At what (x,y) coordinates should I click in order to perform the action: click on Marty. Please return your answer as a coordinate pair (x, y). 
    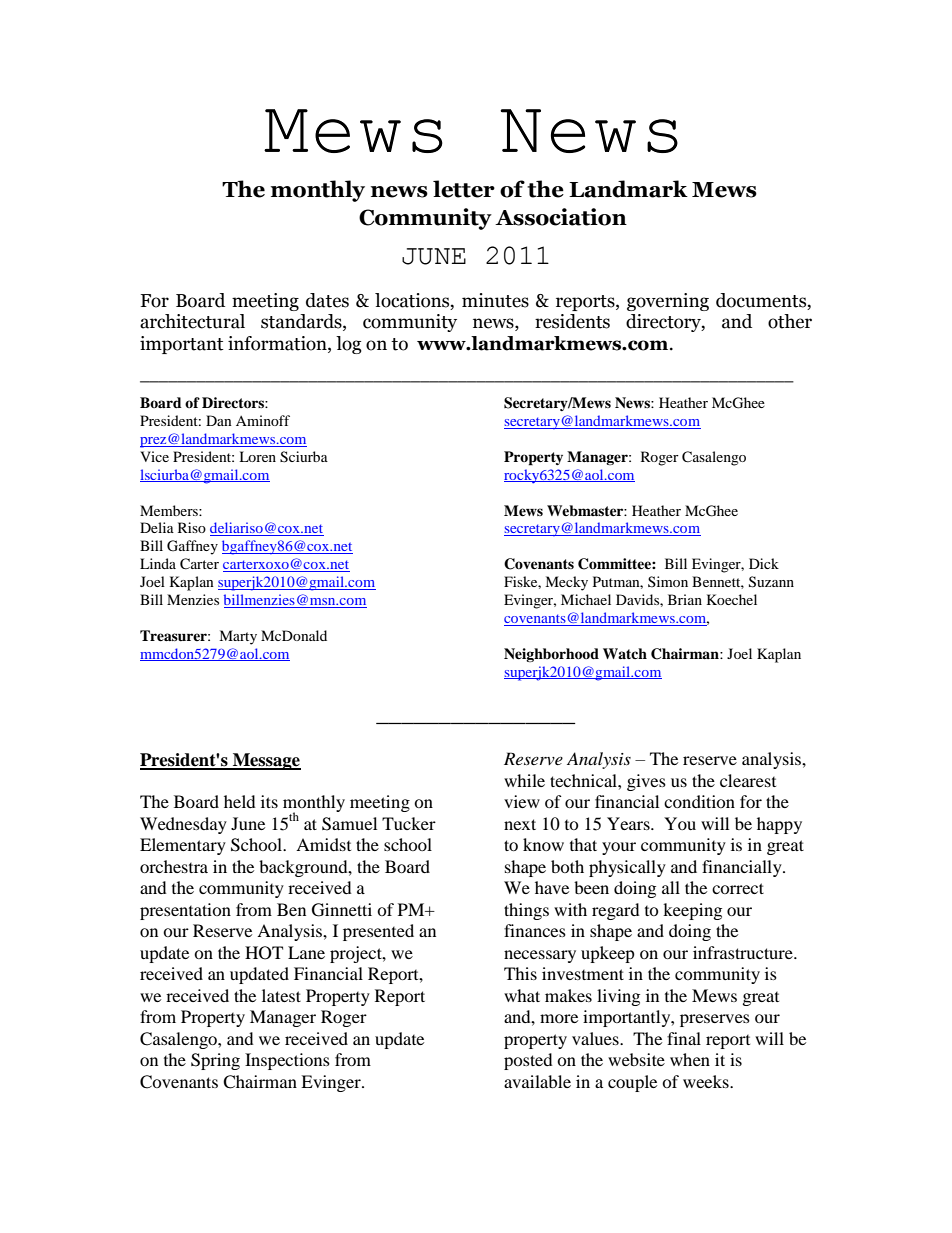
    Looking at the image, I should click on (238, 637).
